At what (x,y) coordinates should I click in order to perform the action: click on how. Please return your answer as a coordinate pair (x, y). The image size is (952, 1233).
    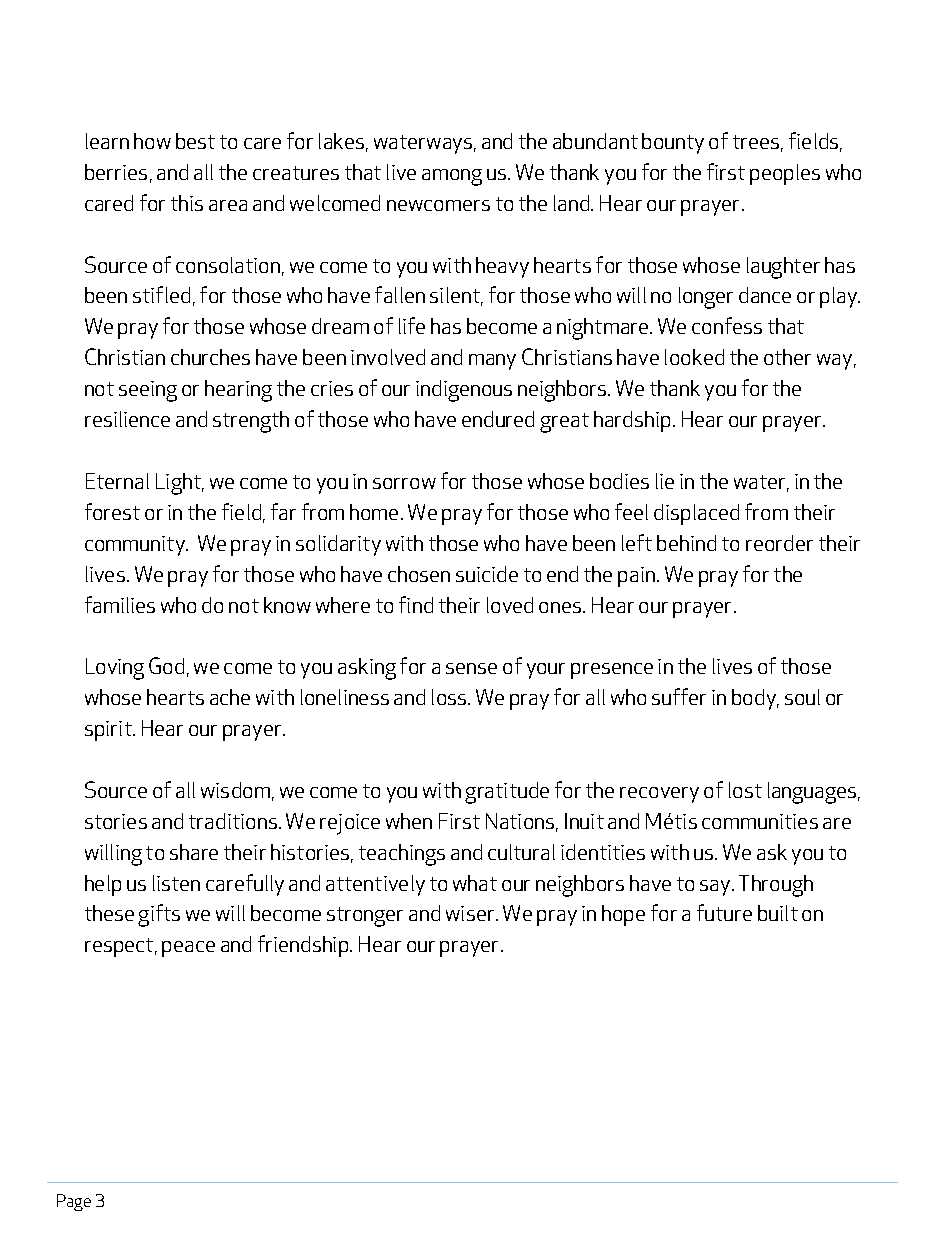
    Looking at the image, I should click on (152, 141).
